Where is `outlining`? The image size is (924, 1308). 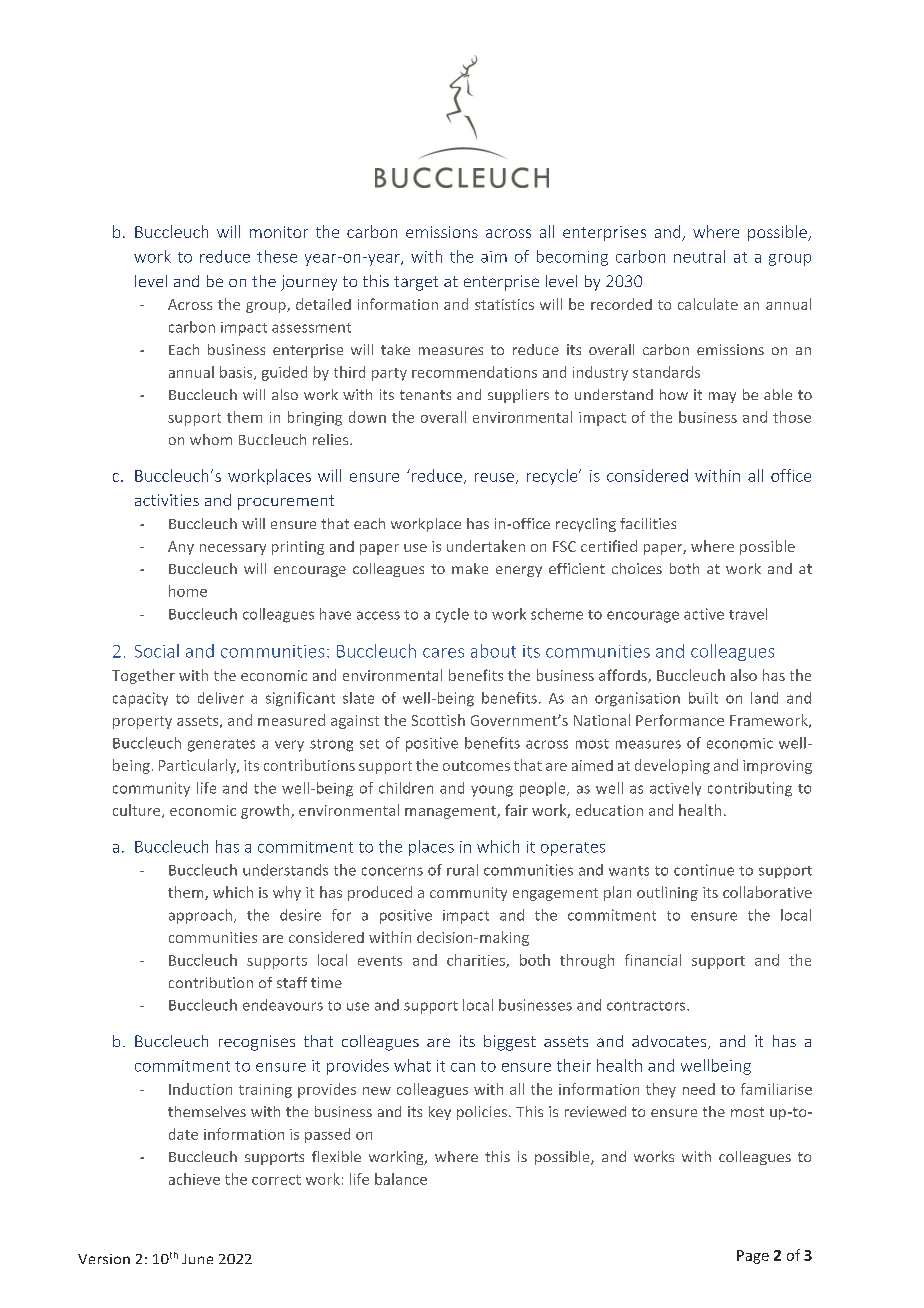
outlining is located at coordinates (667, 893).
